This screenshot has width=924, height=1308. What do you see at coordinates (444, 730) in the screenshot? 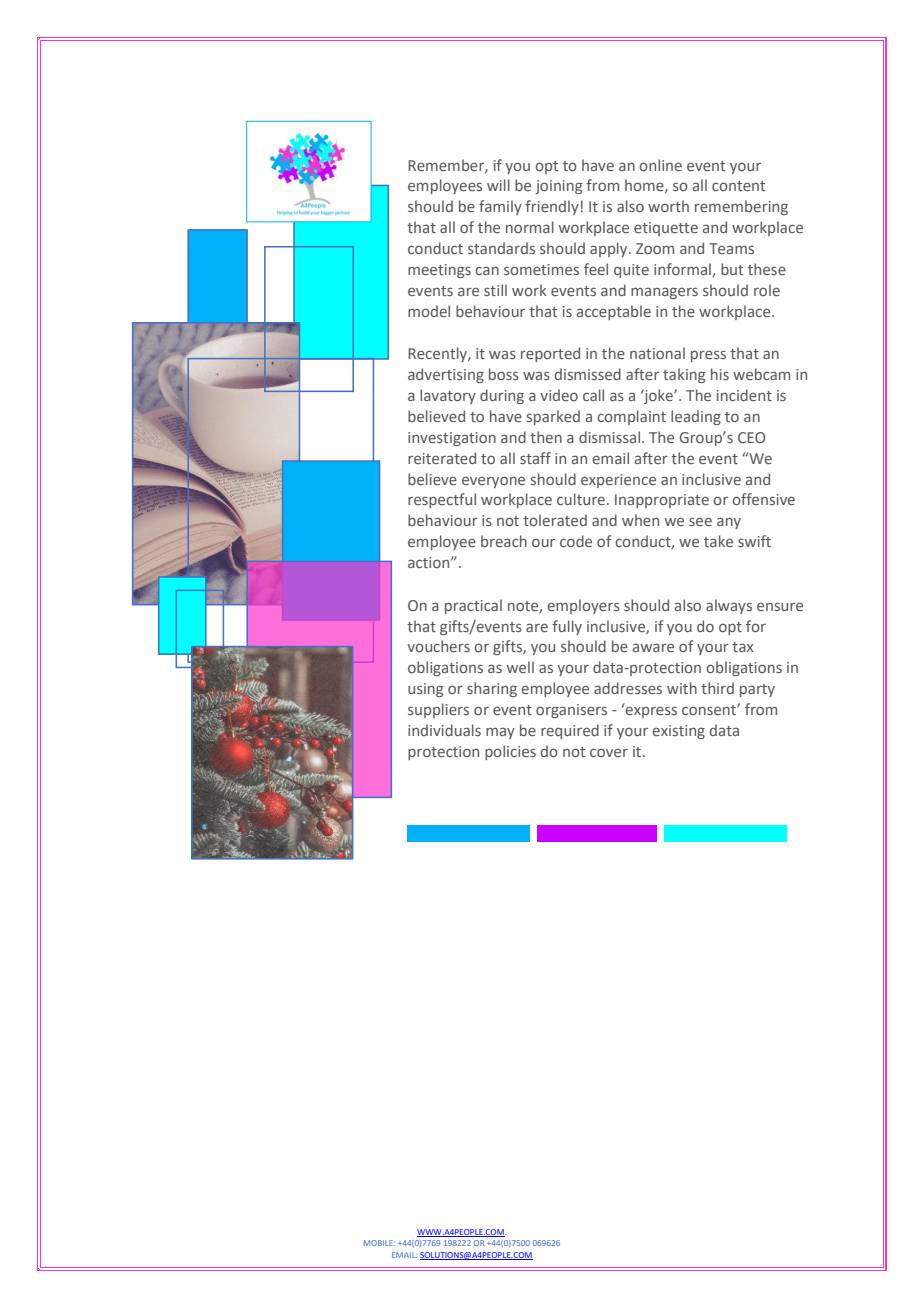
I see `individuals` at bounding box center [444, 730].
